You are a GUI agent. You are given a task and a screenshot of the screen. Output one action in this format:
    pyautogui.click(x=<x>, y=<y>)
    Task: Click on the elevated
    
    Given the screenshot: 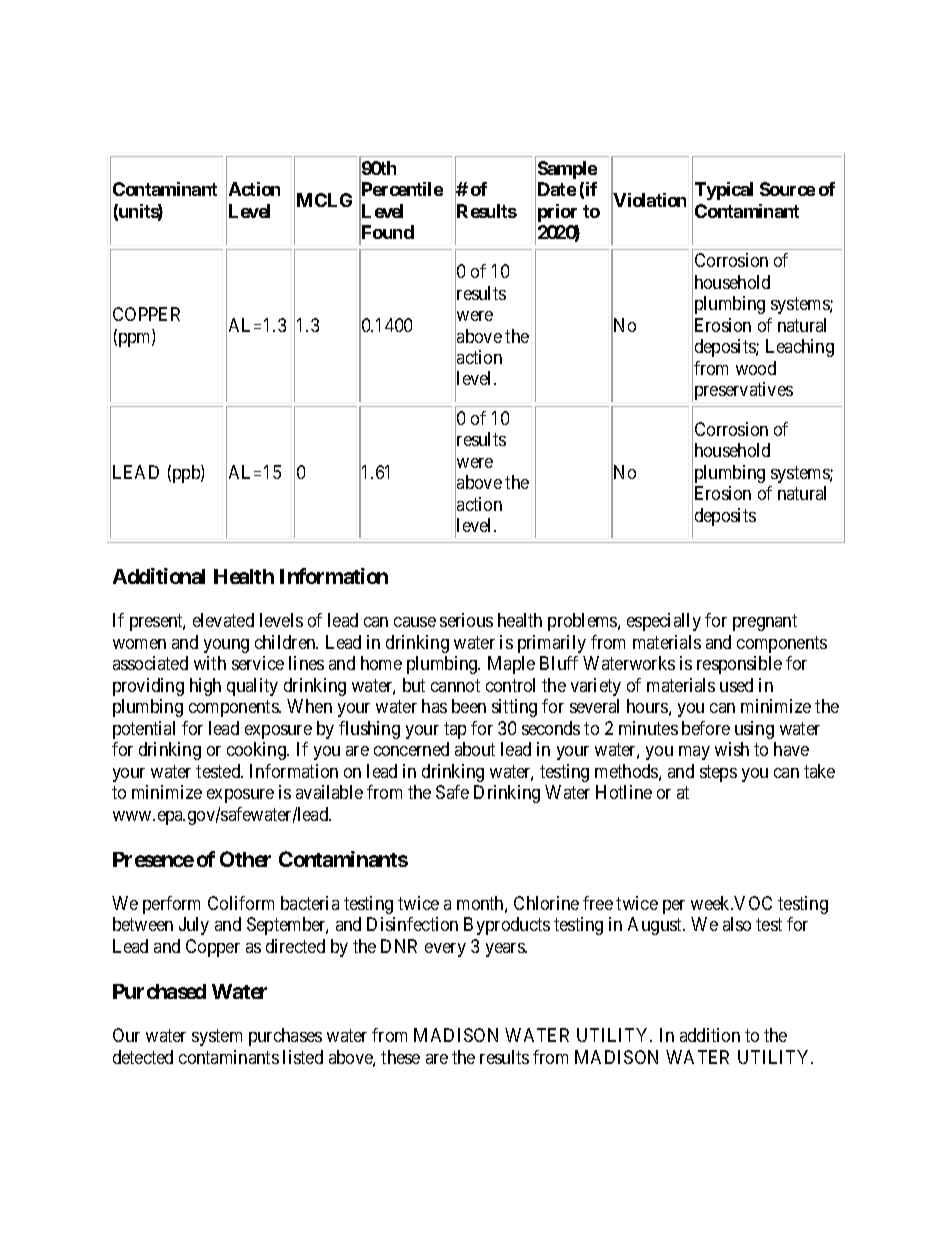 What is the action you would take?
    pyautogui.click(x=223, y=620)
